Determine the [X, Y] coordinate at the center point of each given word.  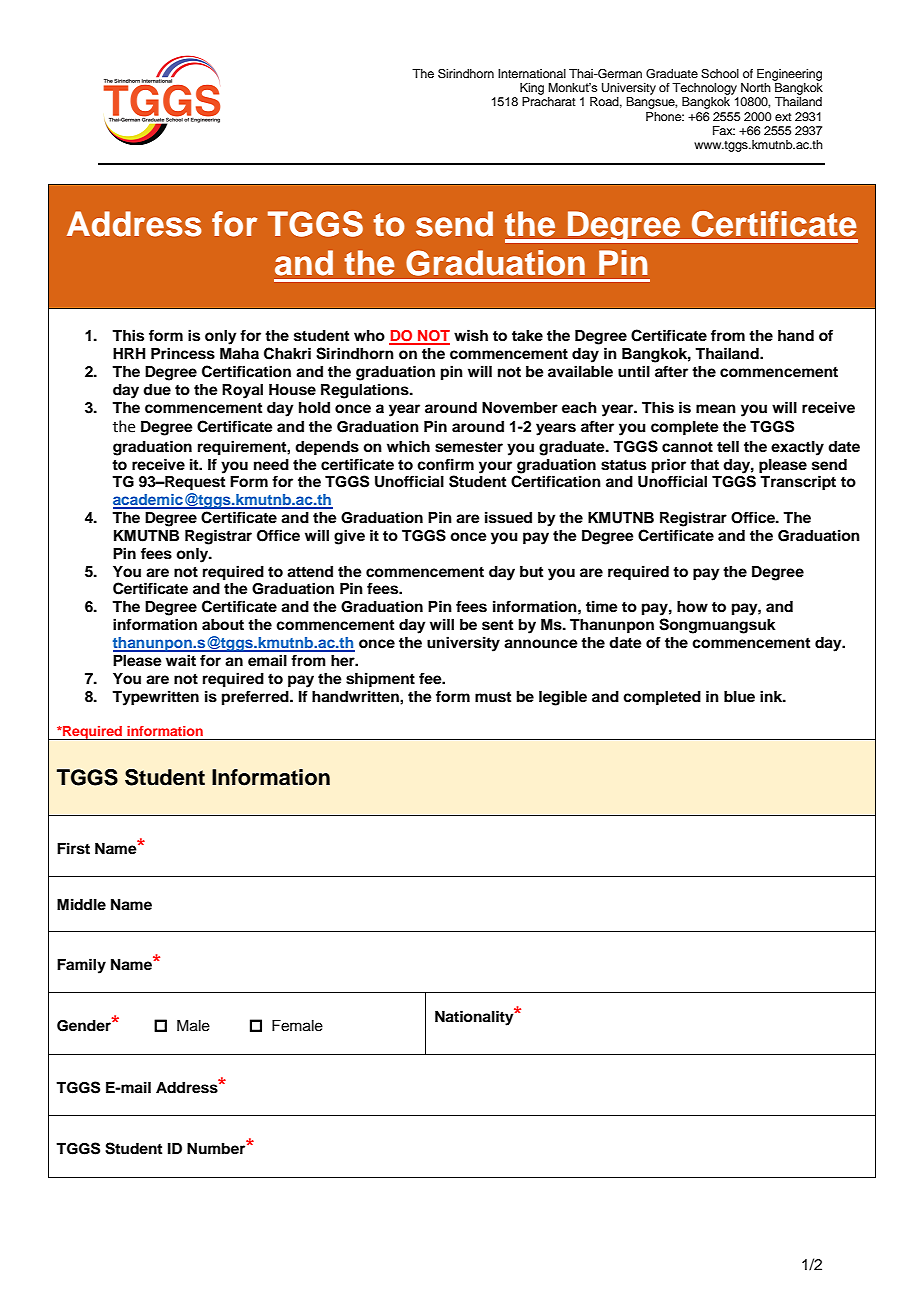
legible [563, 698]
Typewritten [155, 698]
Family [81, 966]
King [532, 89]
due [157, 389]
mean [716, 408]
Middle [81, 904]
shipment [380, 680]
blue [739, 696]
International [532, 73]
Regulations [366, 391]
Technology [704, 89]
